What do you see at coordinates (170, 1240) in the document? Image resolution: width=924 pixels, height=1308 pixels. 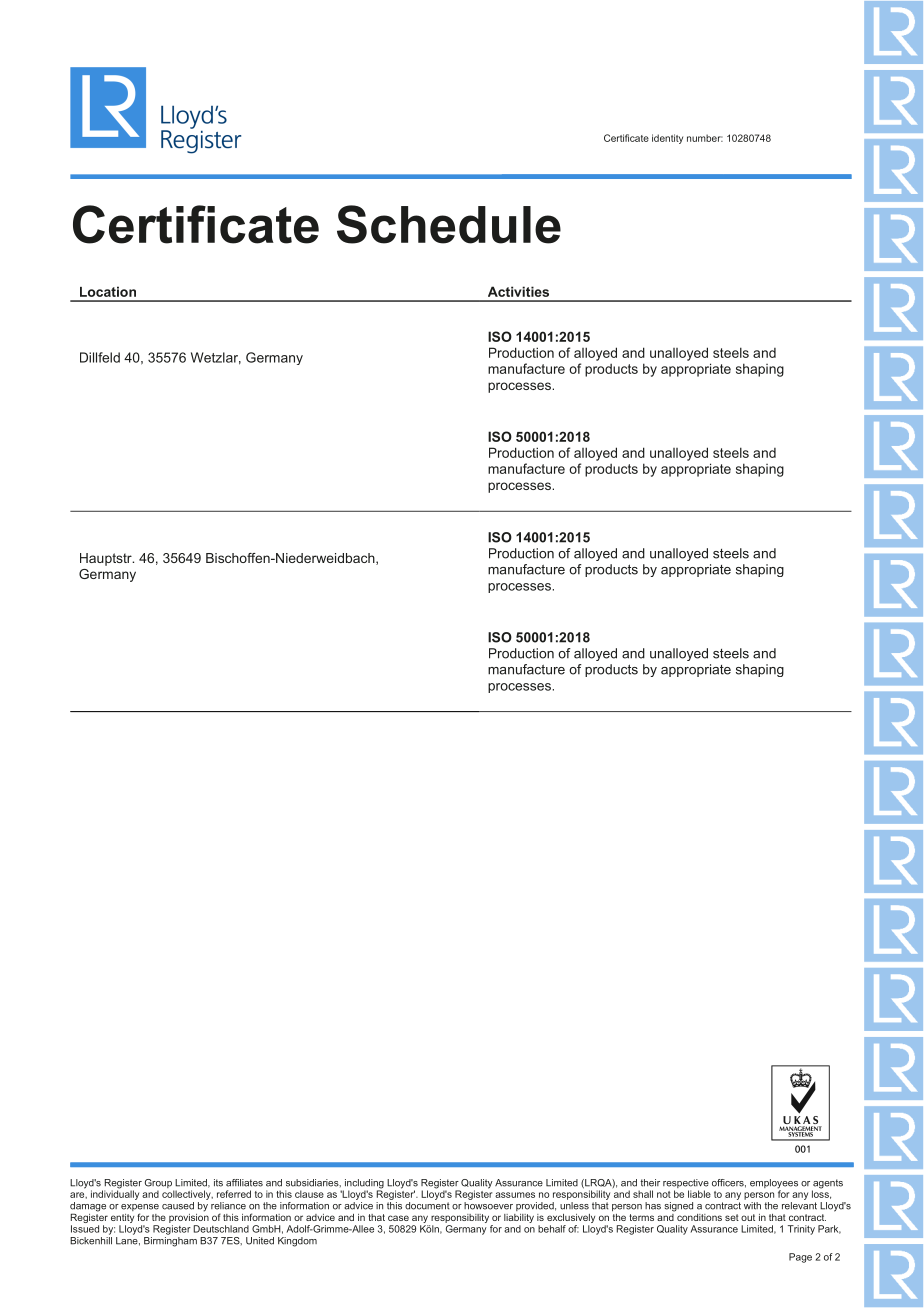 I see `Birmingham` at bounding box center [170, 1240].
